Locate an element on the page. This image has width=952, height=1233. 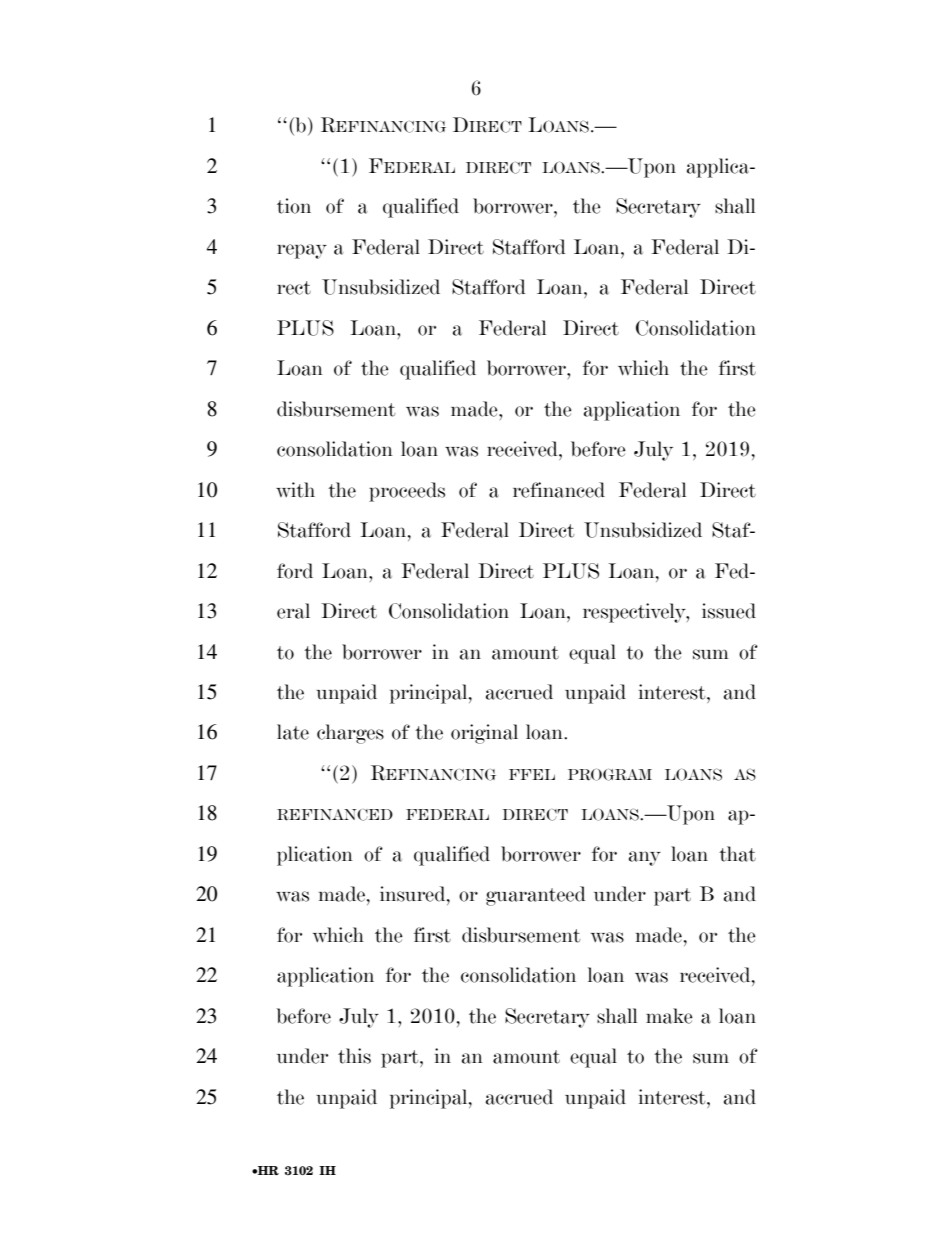
PROGRAM is located at coordinates (610, 774).
